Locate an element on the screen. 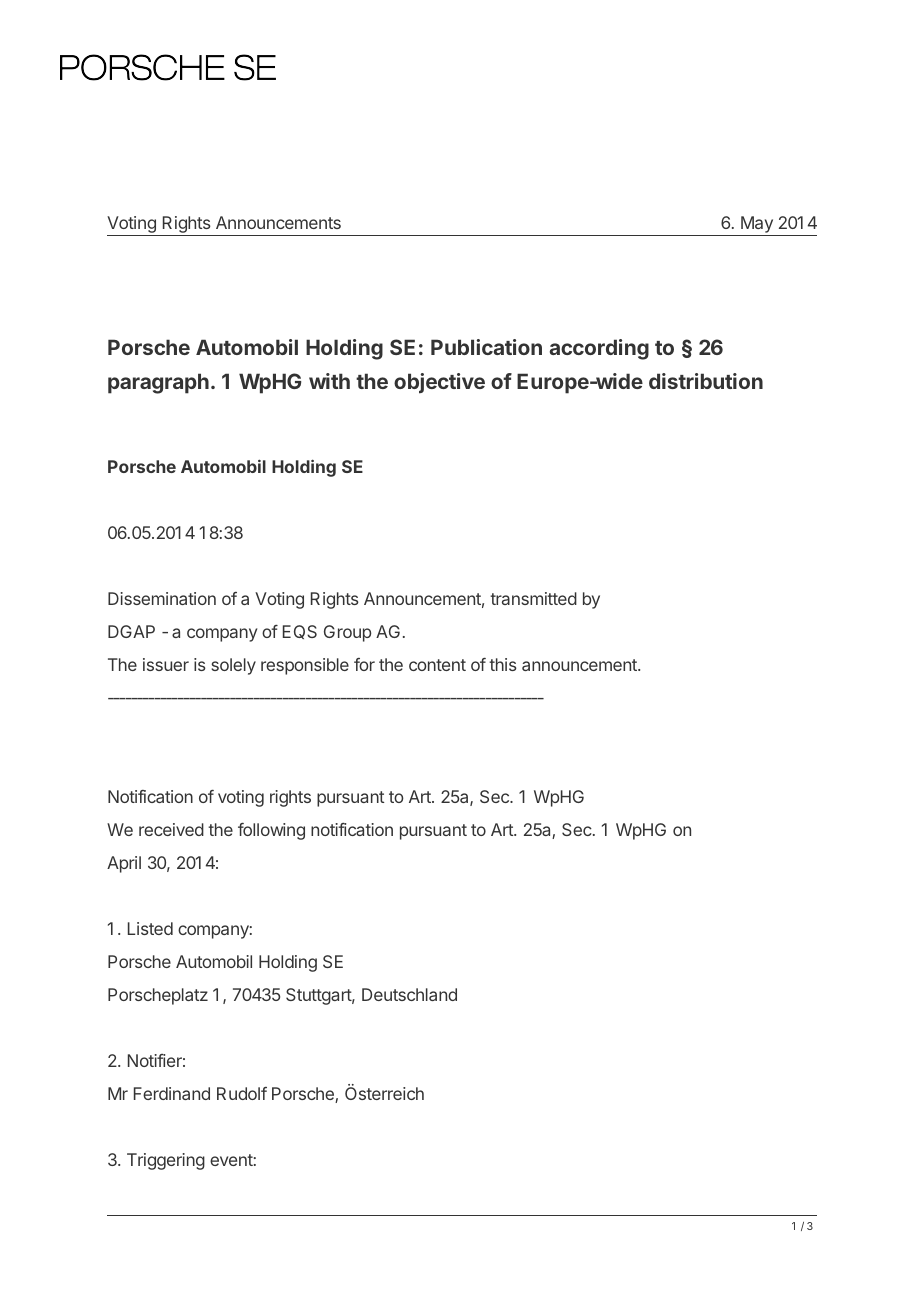  Rudolf is located at coordinates (242, 1093).
